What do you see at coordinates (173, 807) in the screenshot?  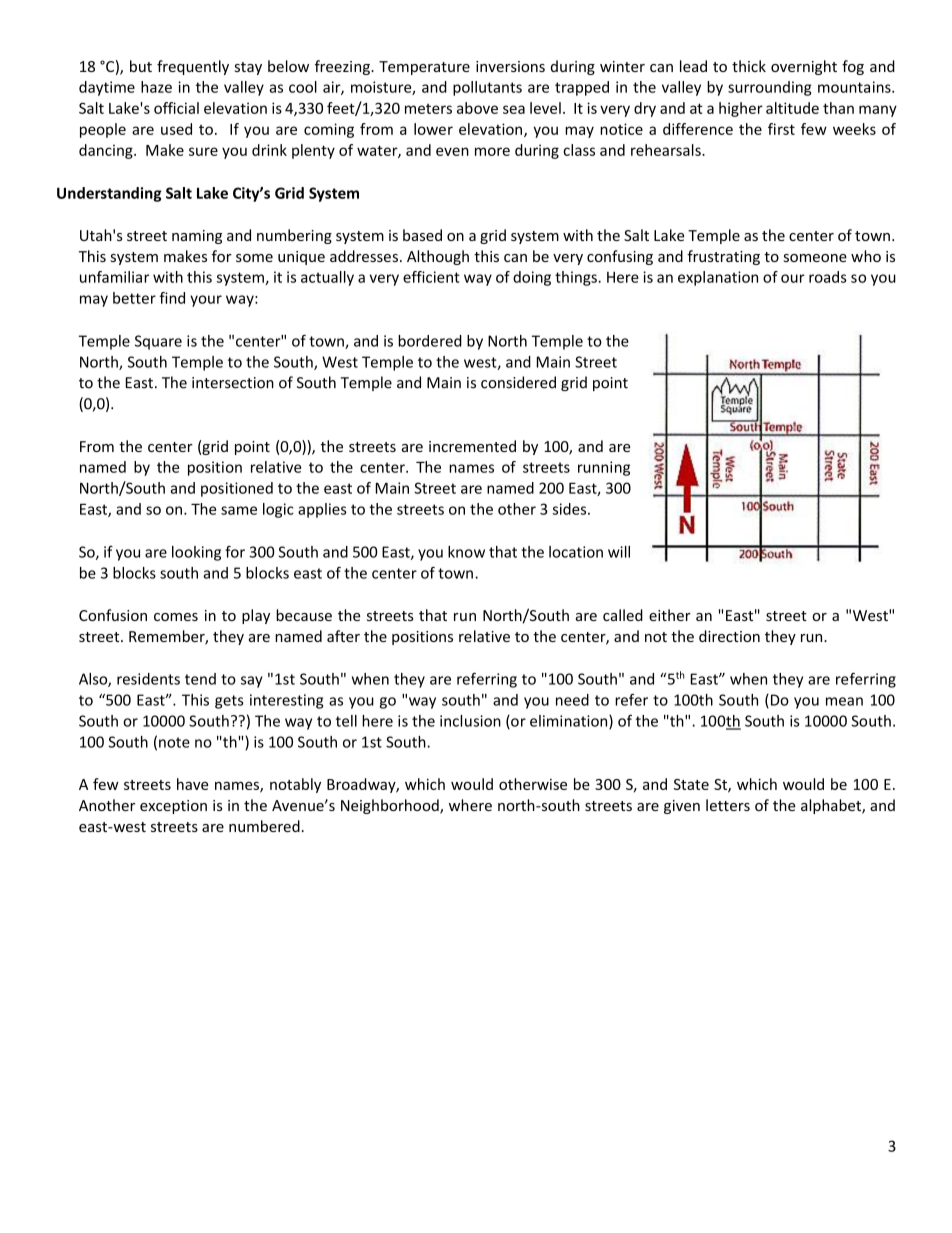 I see `exception` at bounding box center [173, 807].
